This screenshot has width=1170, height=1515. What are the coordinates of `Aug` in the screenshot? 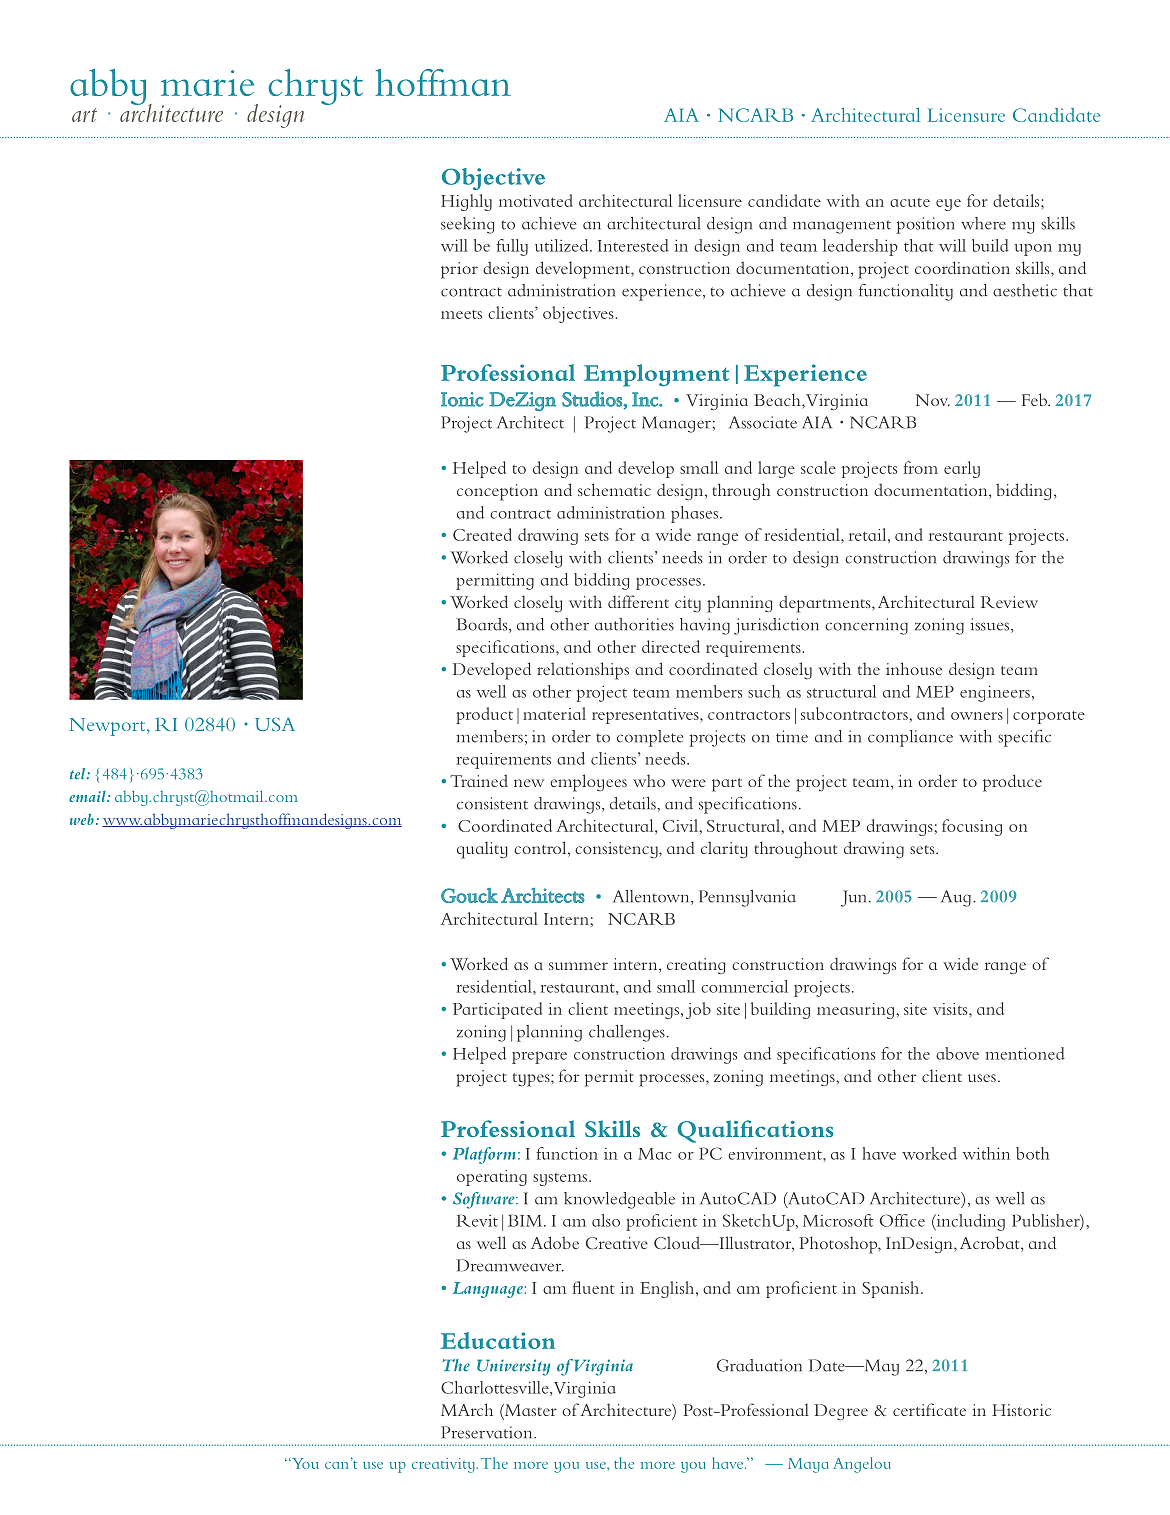 It's located at (956, 898).
